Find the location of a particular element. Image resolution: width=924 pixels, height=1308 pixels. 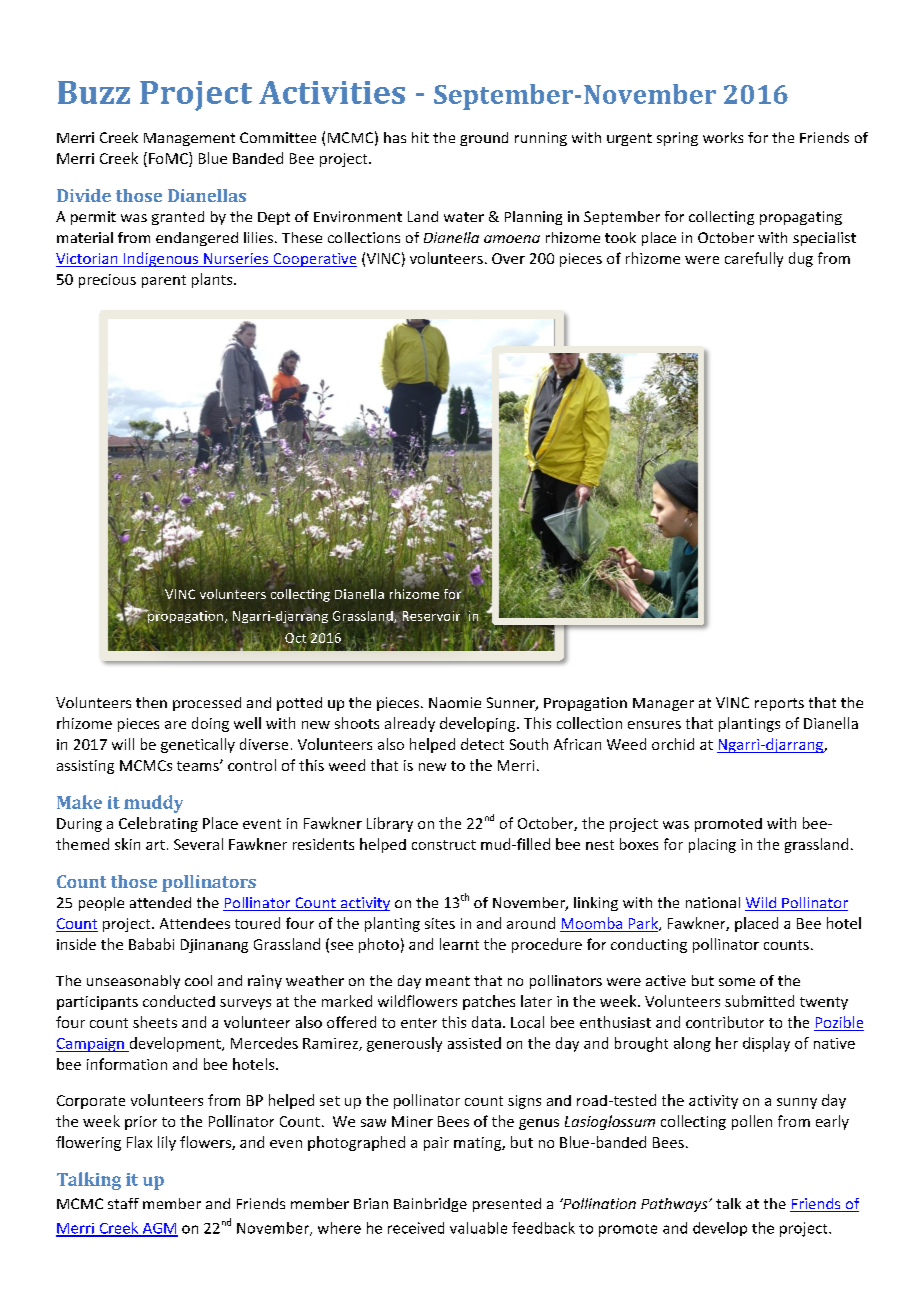

Management is located at coordinates (189, 139).
